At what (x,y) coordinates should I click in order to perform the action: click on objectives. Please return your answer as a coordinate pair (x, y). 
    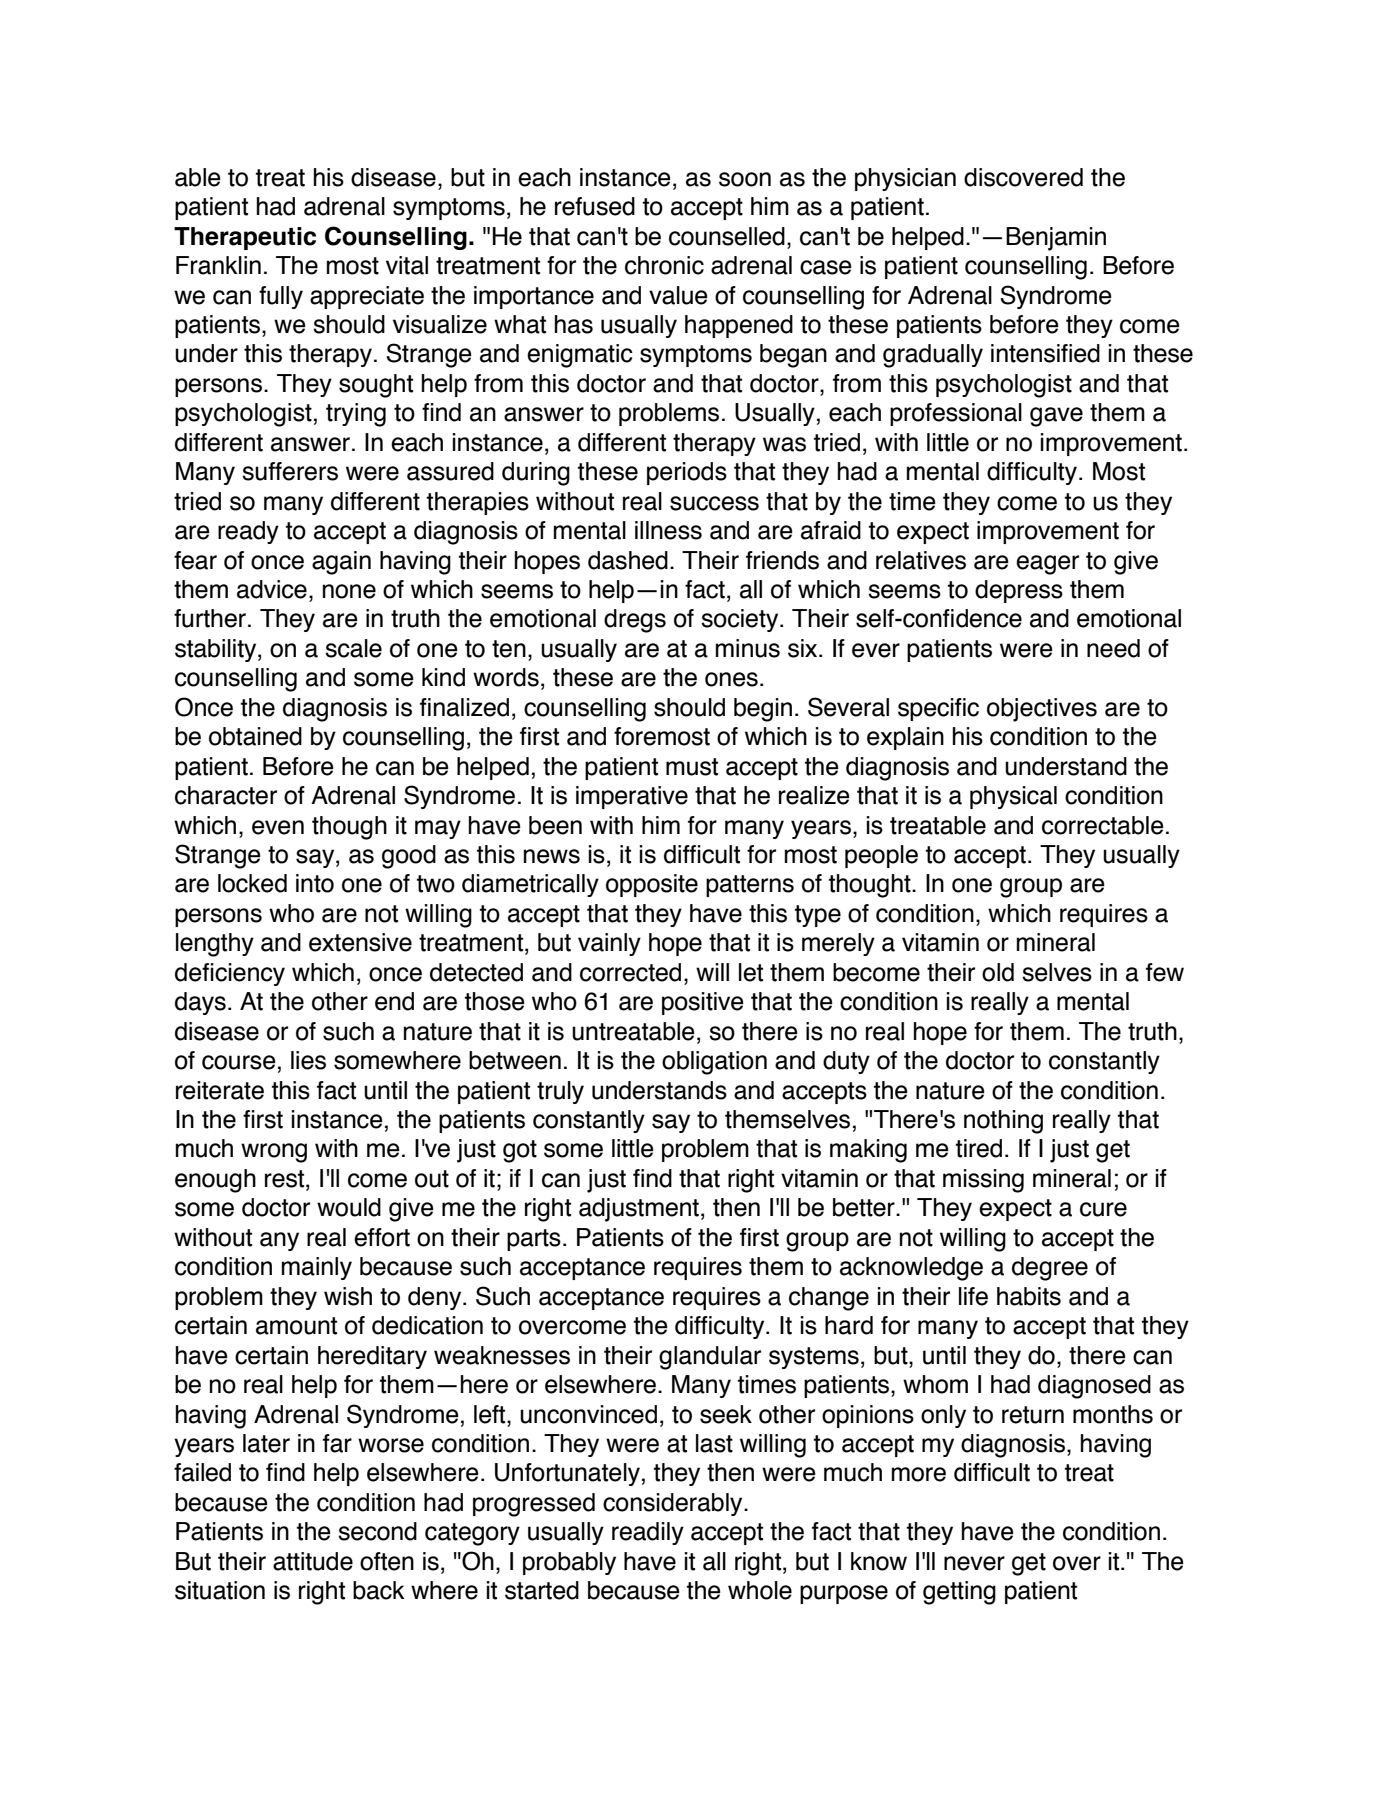
    Looking at the image, I should click on (1042, 710).
